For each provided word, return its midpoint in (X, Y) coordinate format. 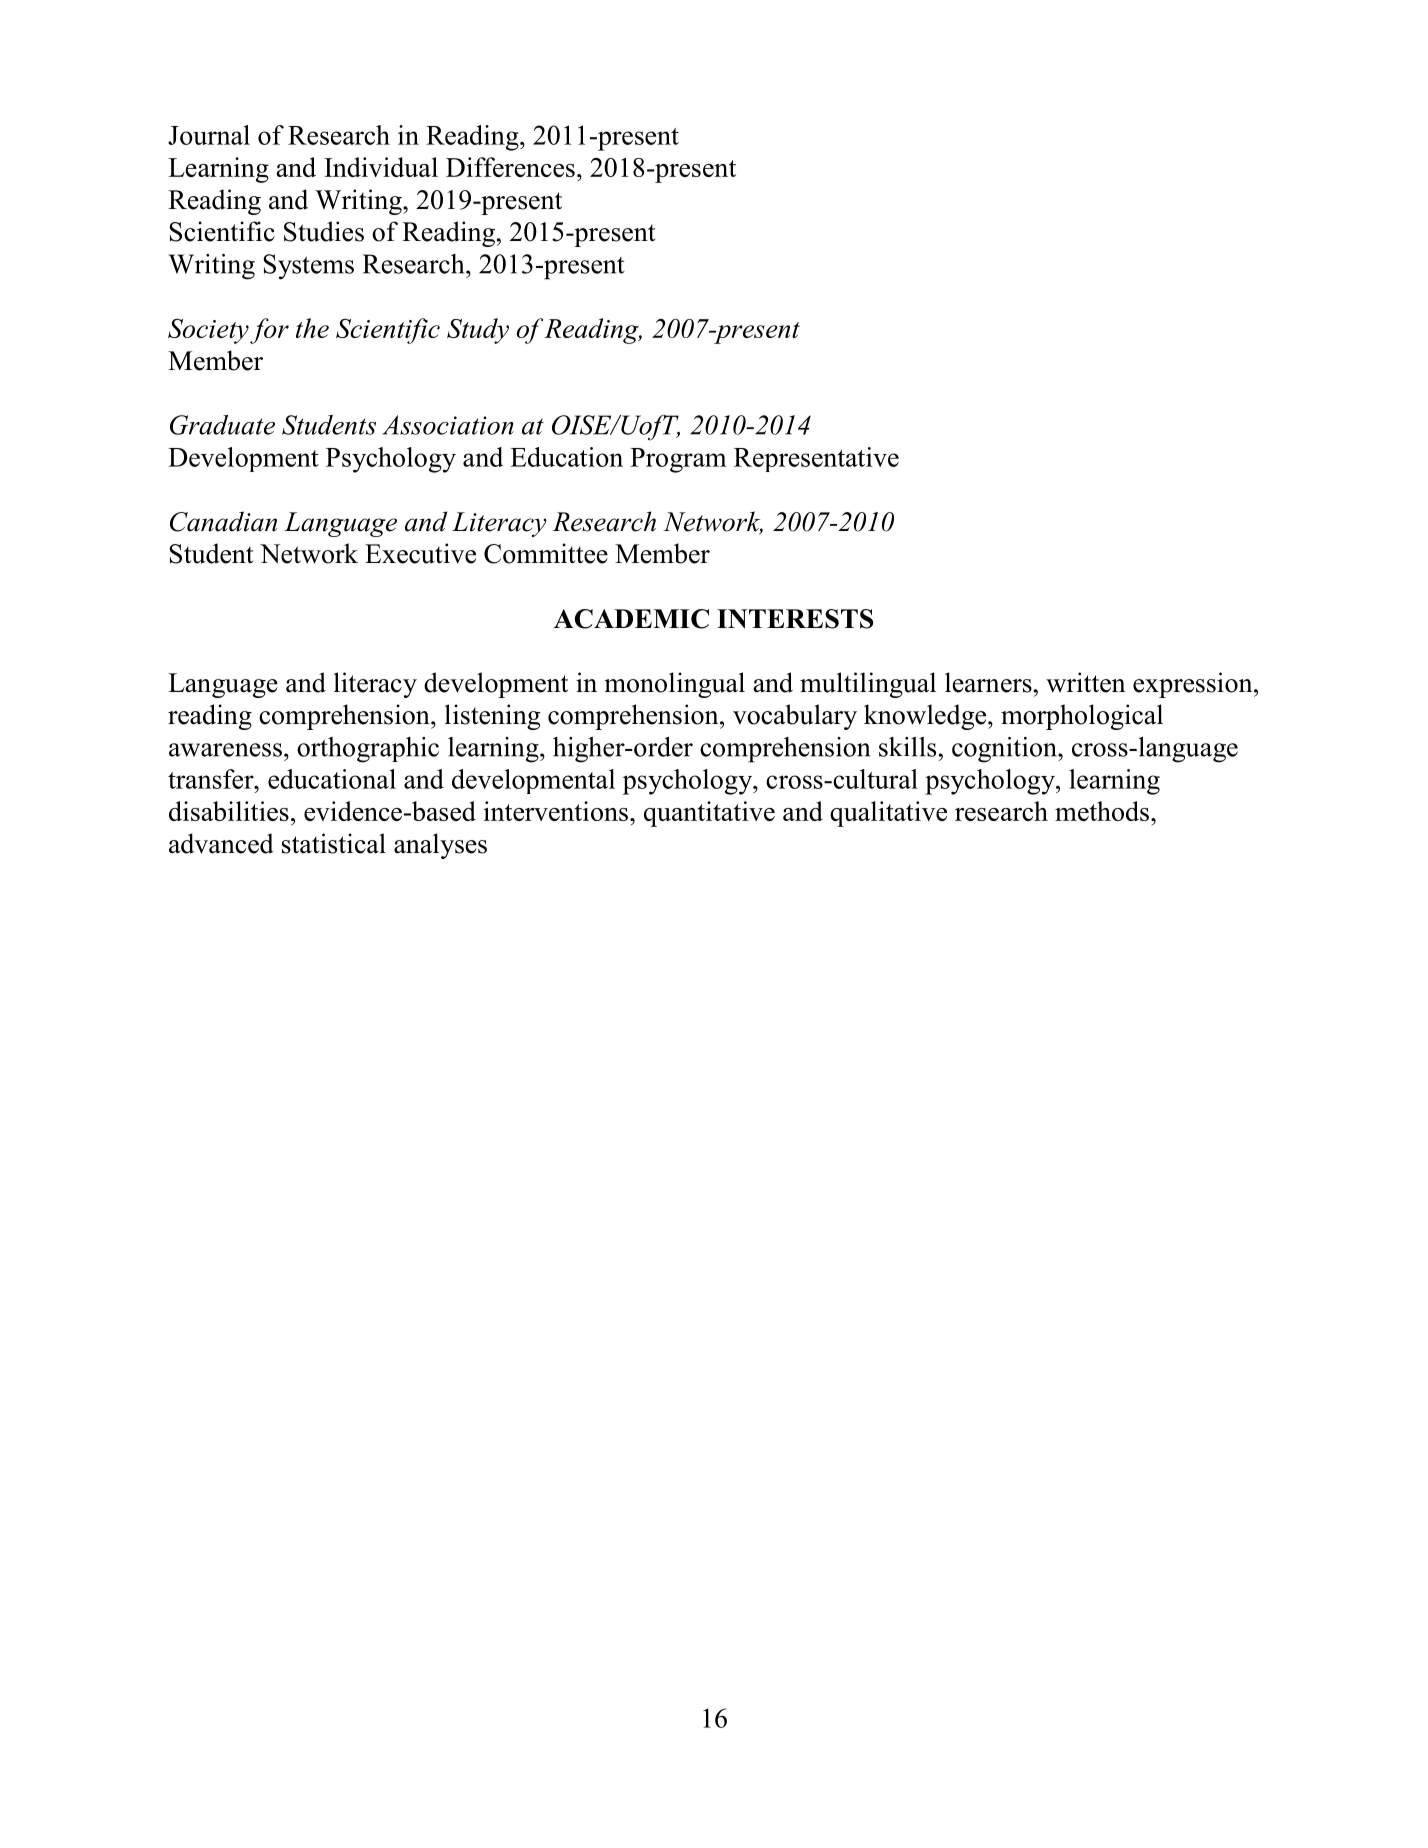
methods (1102, 811)
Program (678, 460)
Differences (510, 167)
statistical (334, 843)
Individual (381, 167)
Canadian (223, 521)
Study (478, 331)
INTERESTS (795, 619)
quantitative (709, 814)
